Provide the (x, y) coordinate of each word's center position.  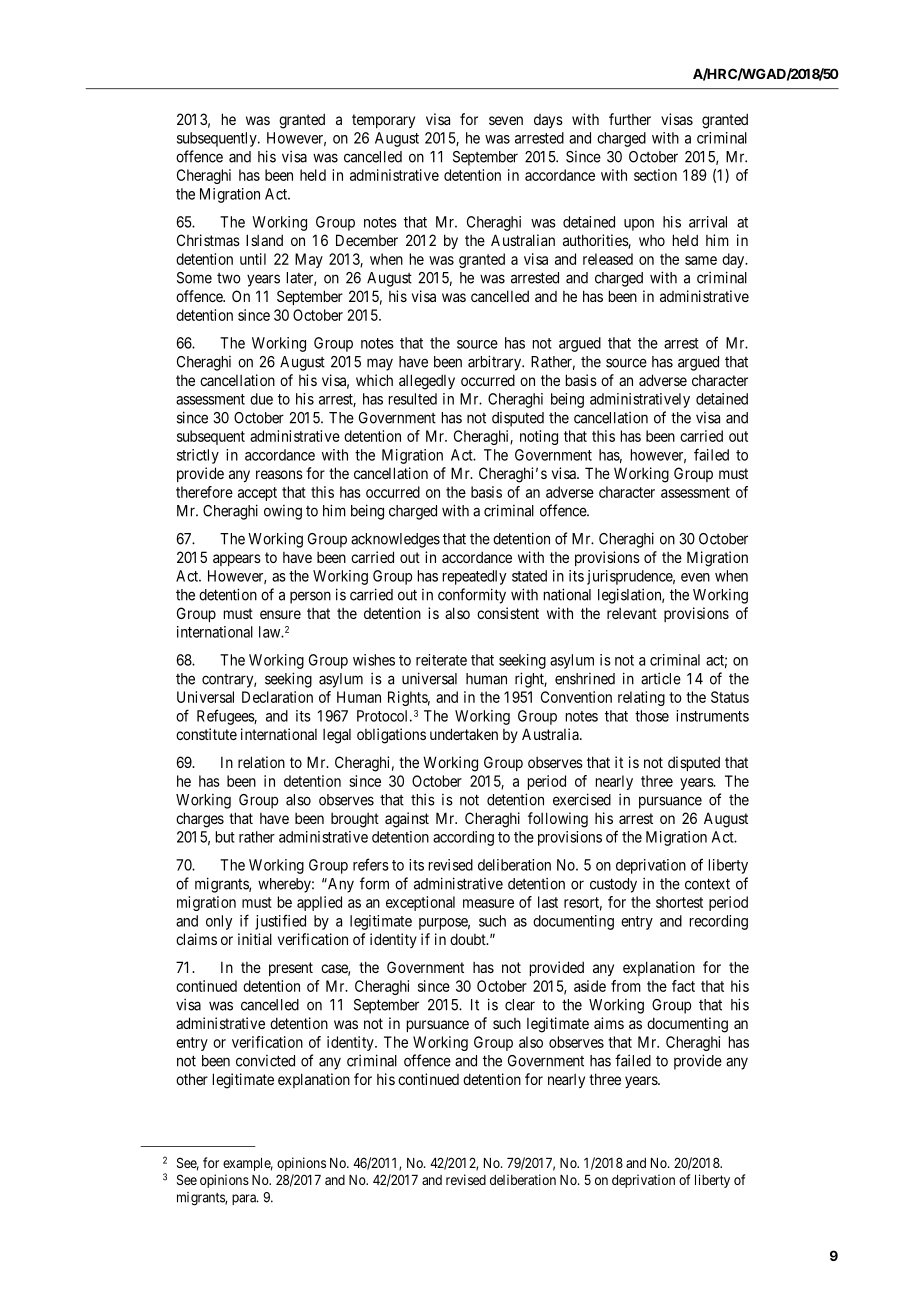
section (655, 175)
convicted (265, 1061)
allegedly (427, 382)
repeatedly (474, 577)
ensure (280, 614)
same (701, 260)
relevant (632, 613)
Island (264, 240)
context (707, 884)
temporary (383, 121)
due (261, 399)
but (225, 837)
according (463, 838)
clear (520, 1005)
